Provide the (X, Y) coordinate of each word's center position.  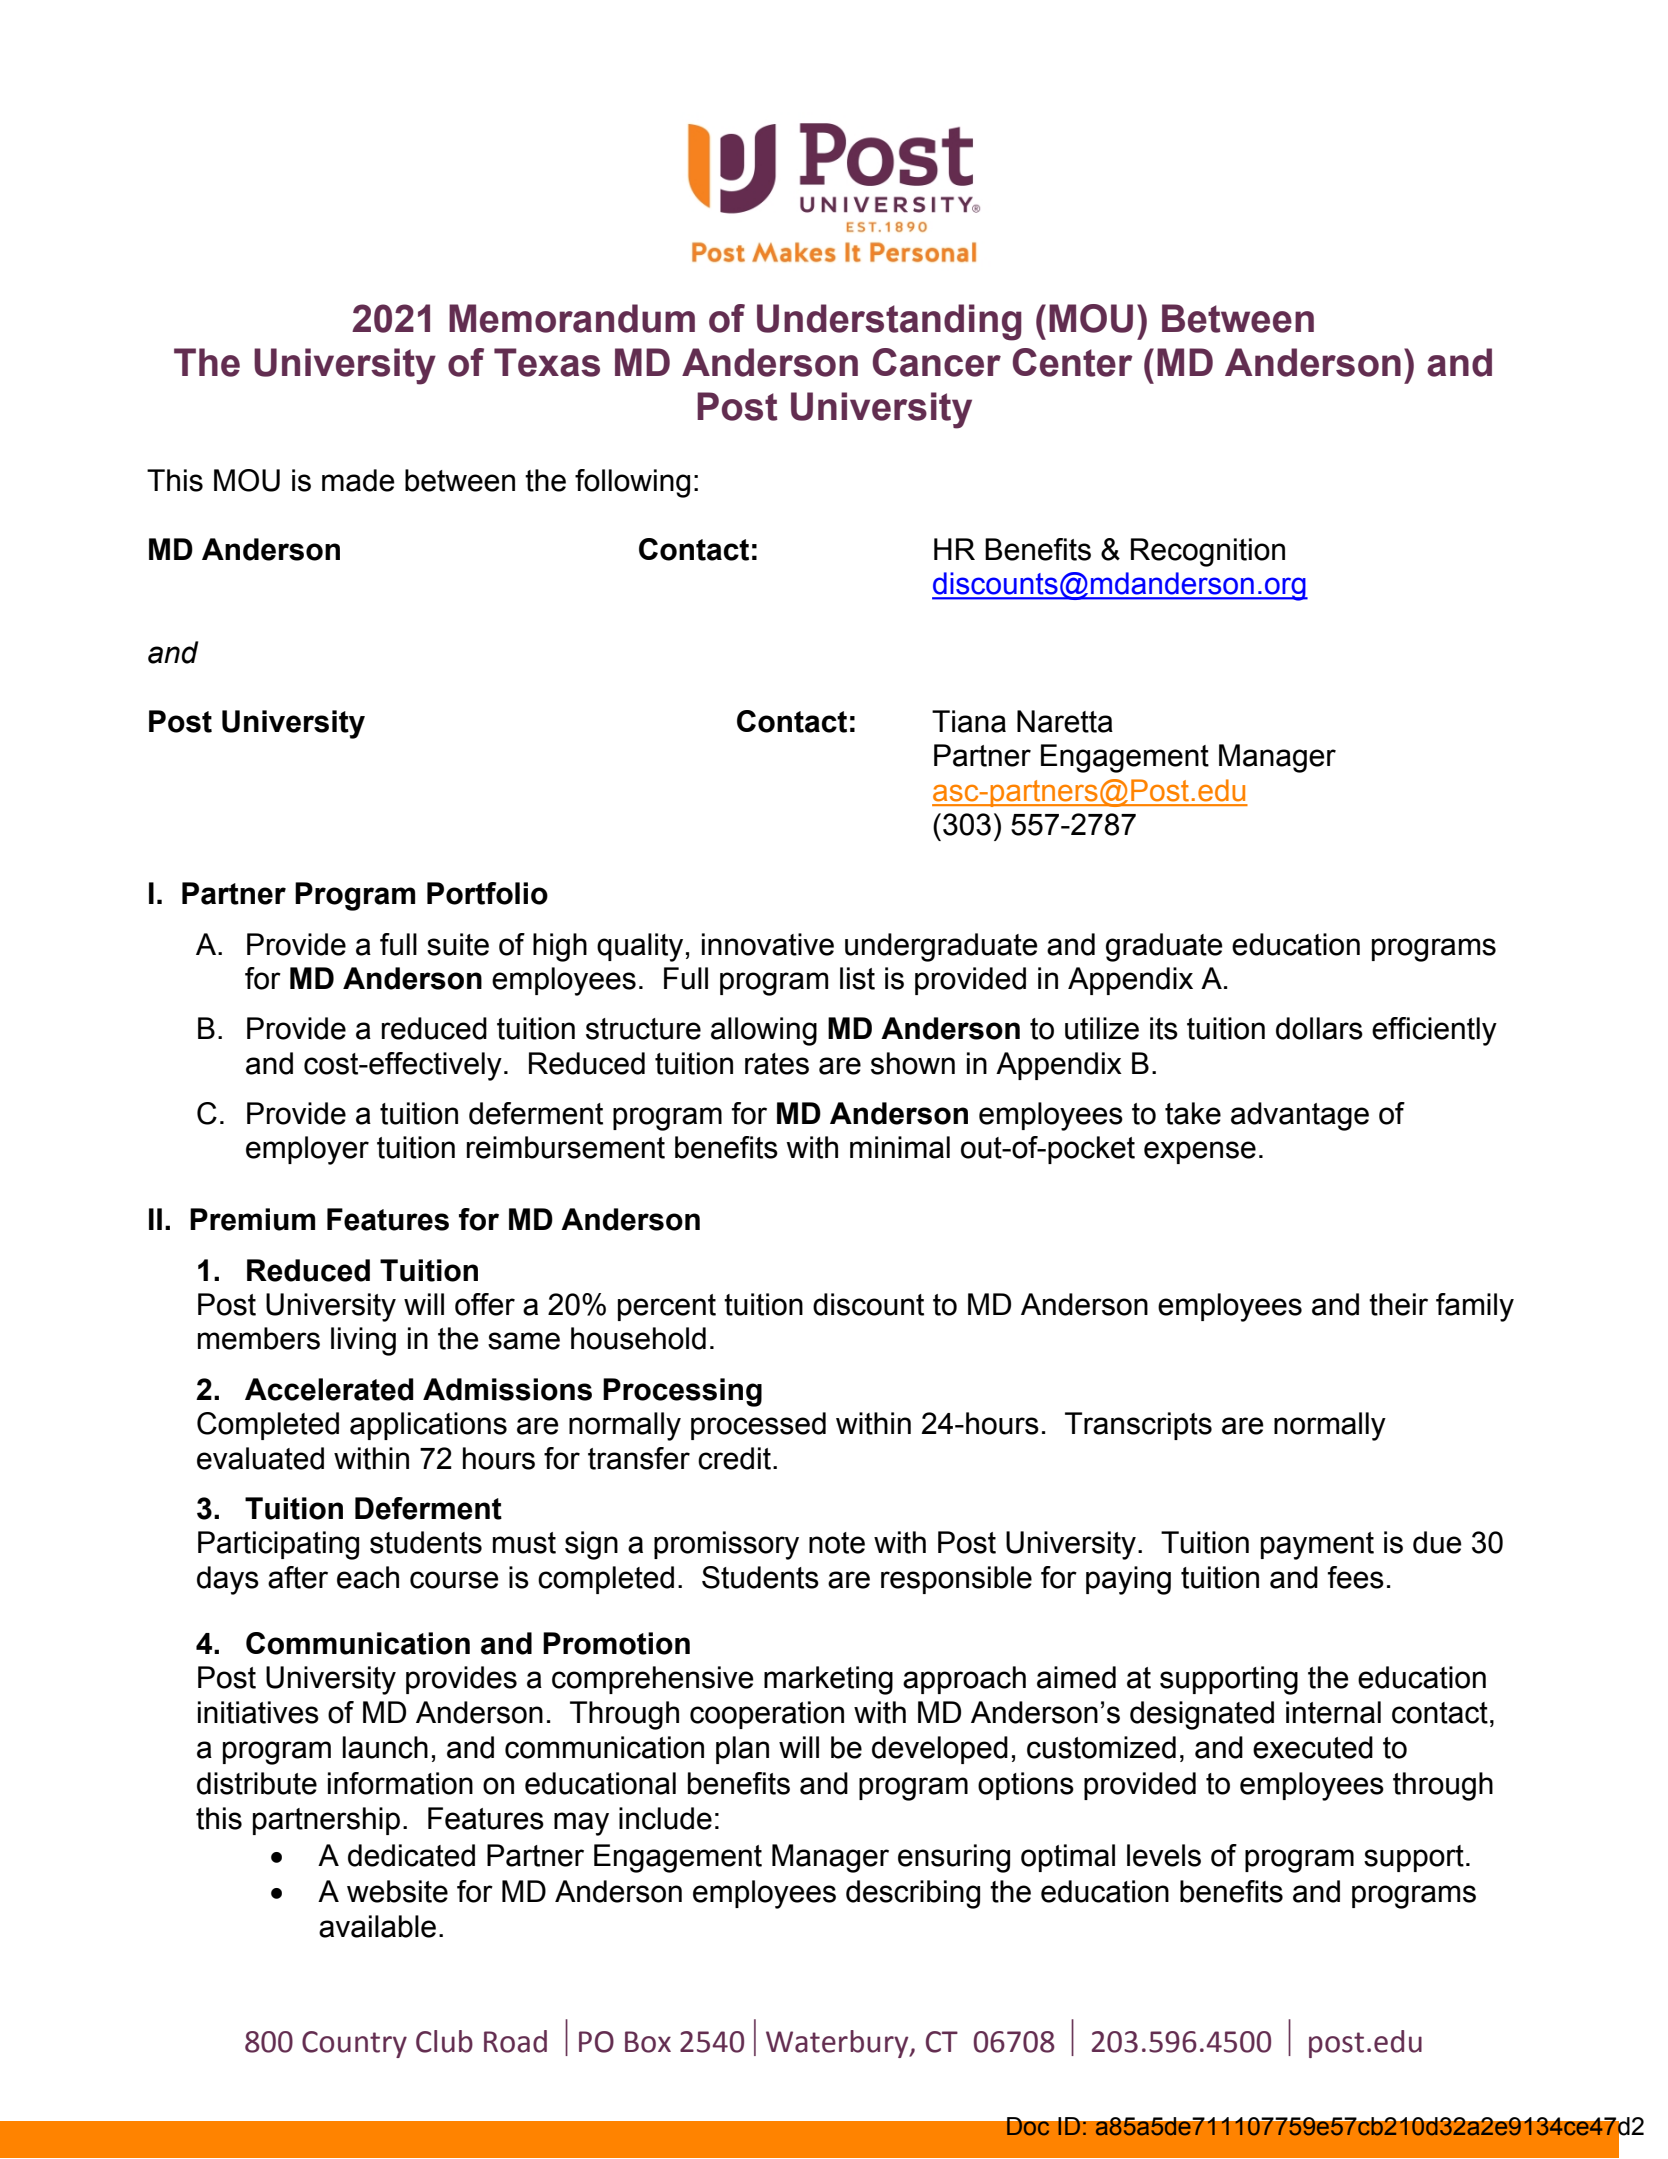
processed (758, 1426)
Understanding (889, 322)
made (358, 480)
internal (1333, 1712)
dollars (1319, 1028)
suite (458, 944)
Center (1072, 362)
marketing (828, 1680)
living (363, 1341)
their (1398, 1304)
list (857, 978)
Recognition (1208, 552)
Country (354, 2044)
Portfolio (487, 893)
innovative (768, 944)
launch (385, 1747)
